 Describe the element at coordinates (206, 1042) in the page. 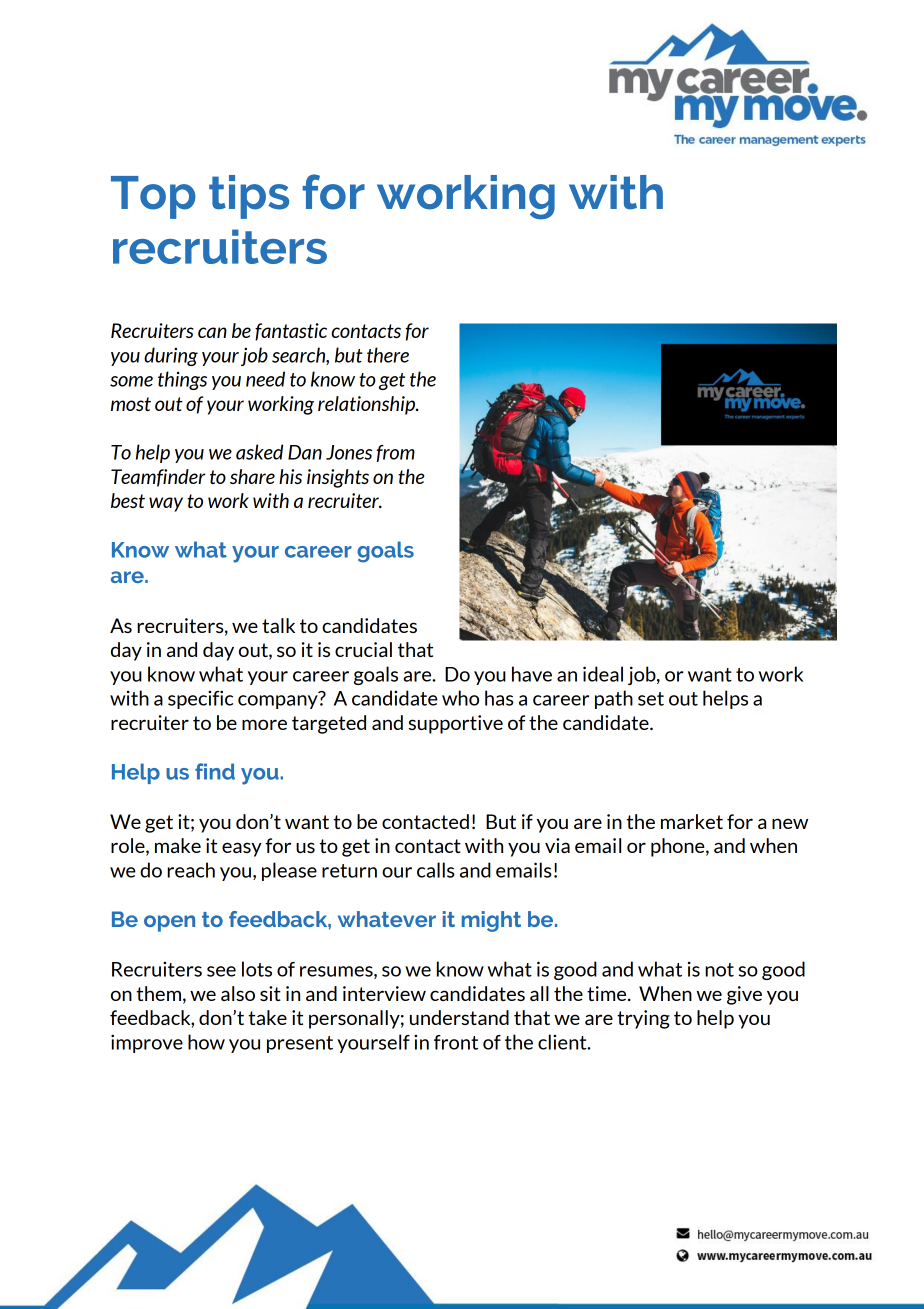

I see `how` at that location.
